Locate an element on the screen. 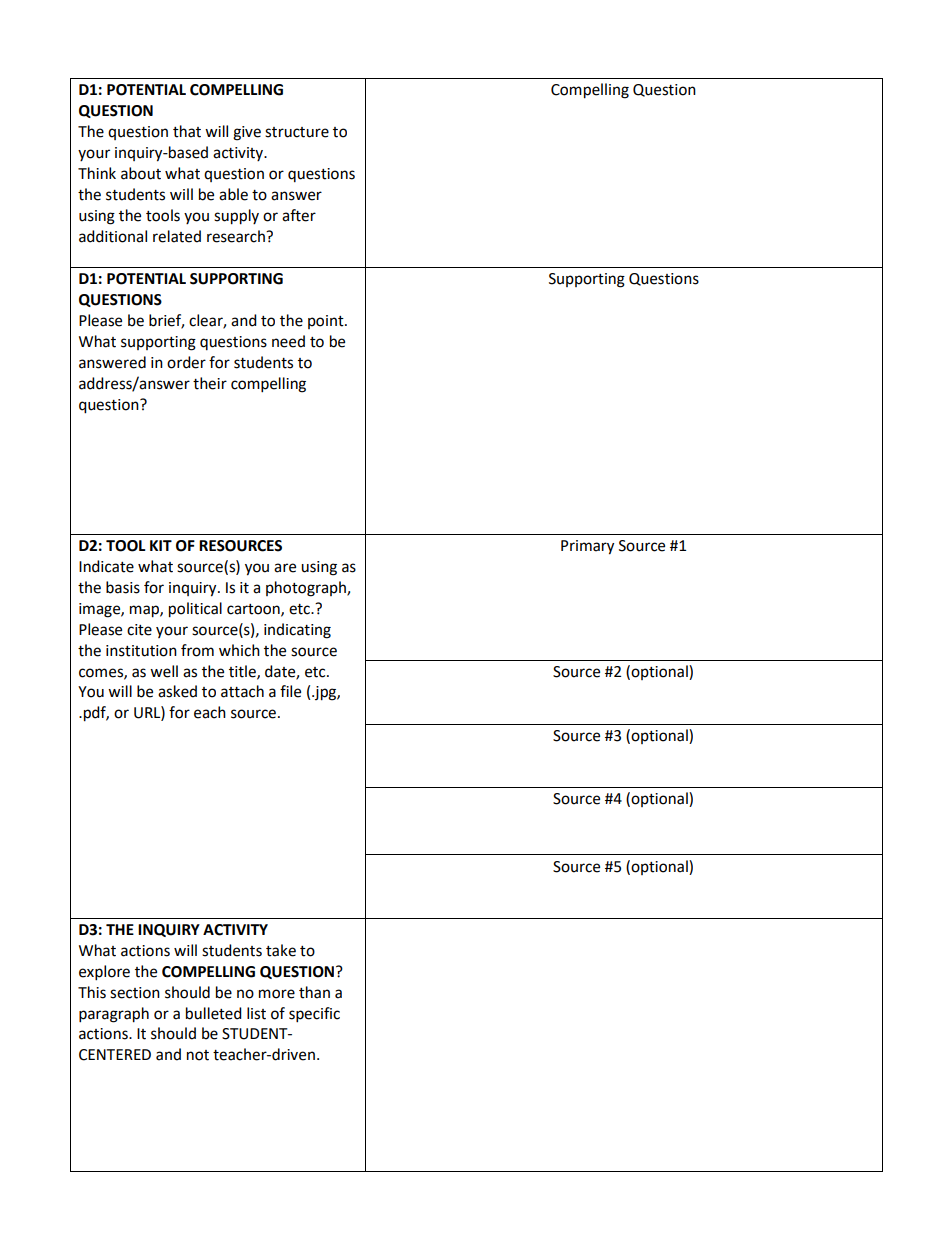 This screenshot has height=1233, width=952. point is located at coordinates (327, 322).
